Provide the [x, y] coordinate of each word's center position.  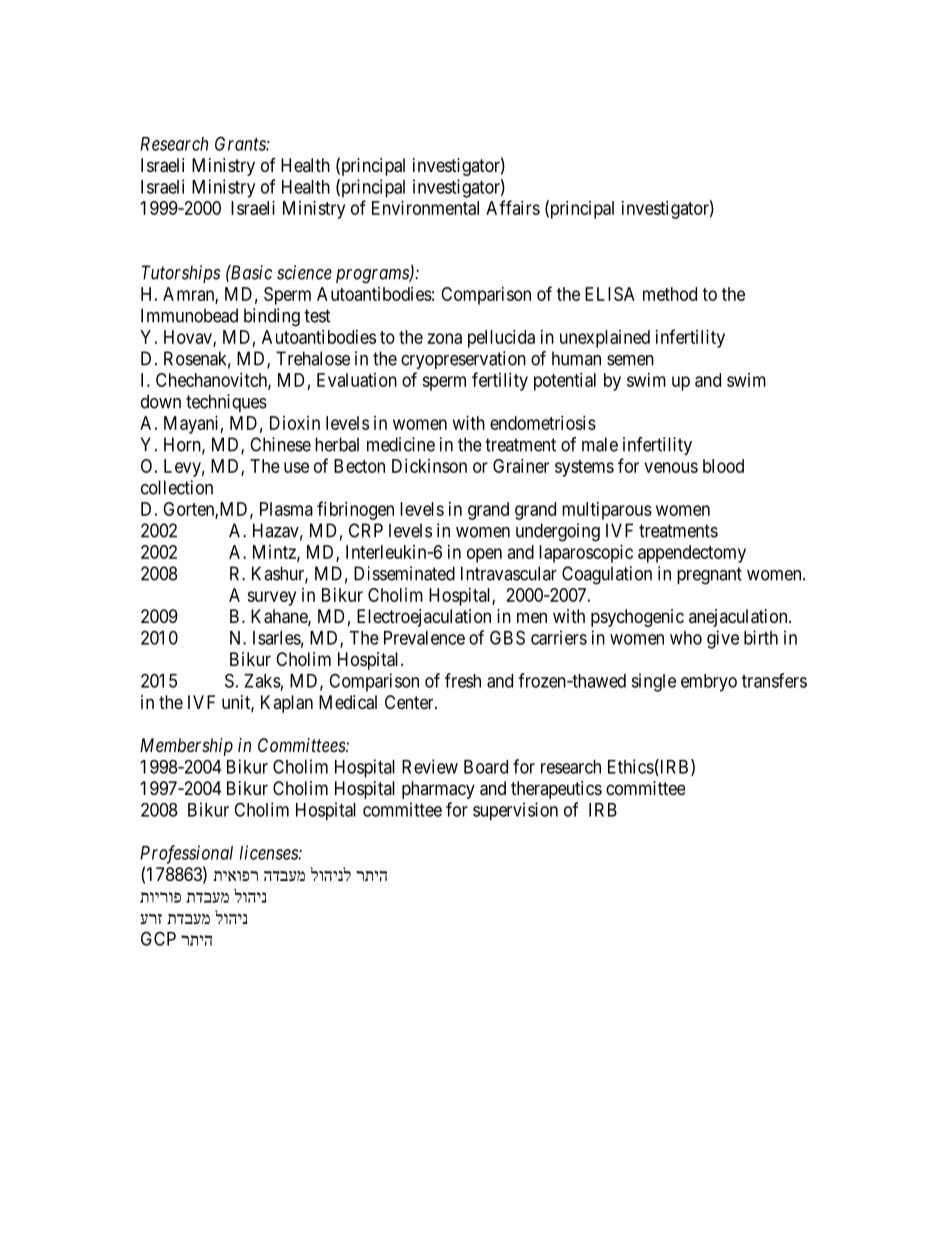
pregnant [709, 576]
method [670, 294]
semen [630, 360]
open [484, 555]
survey [271, 598]
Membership [186, 747]
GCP [158, 938]
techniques [226, 403]
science [304, 272]
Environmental [425, 208]
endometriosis [543, 423]
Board [486, 767]
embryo [709, 683]
